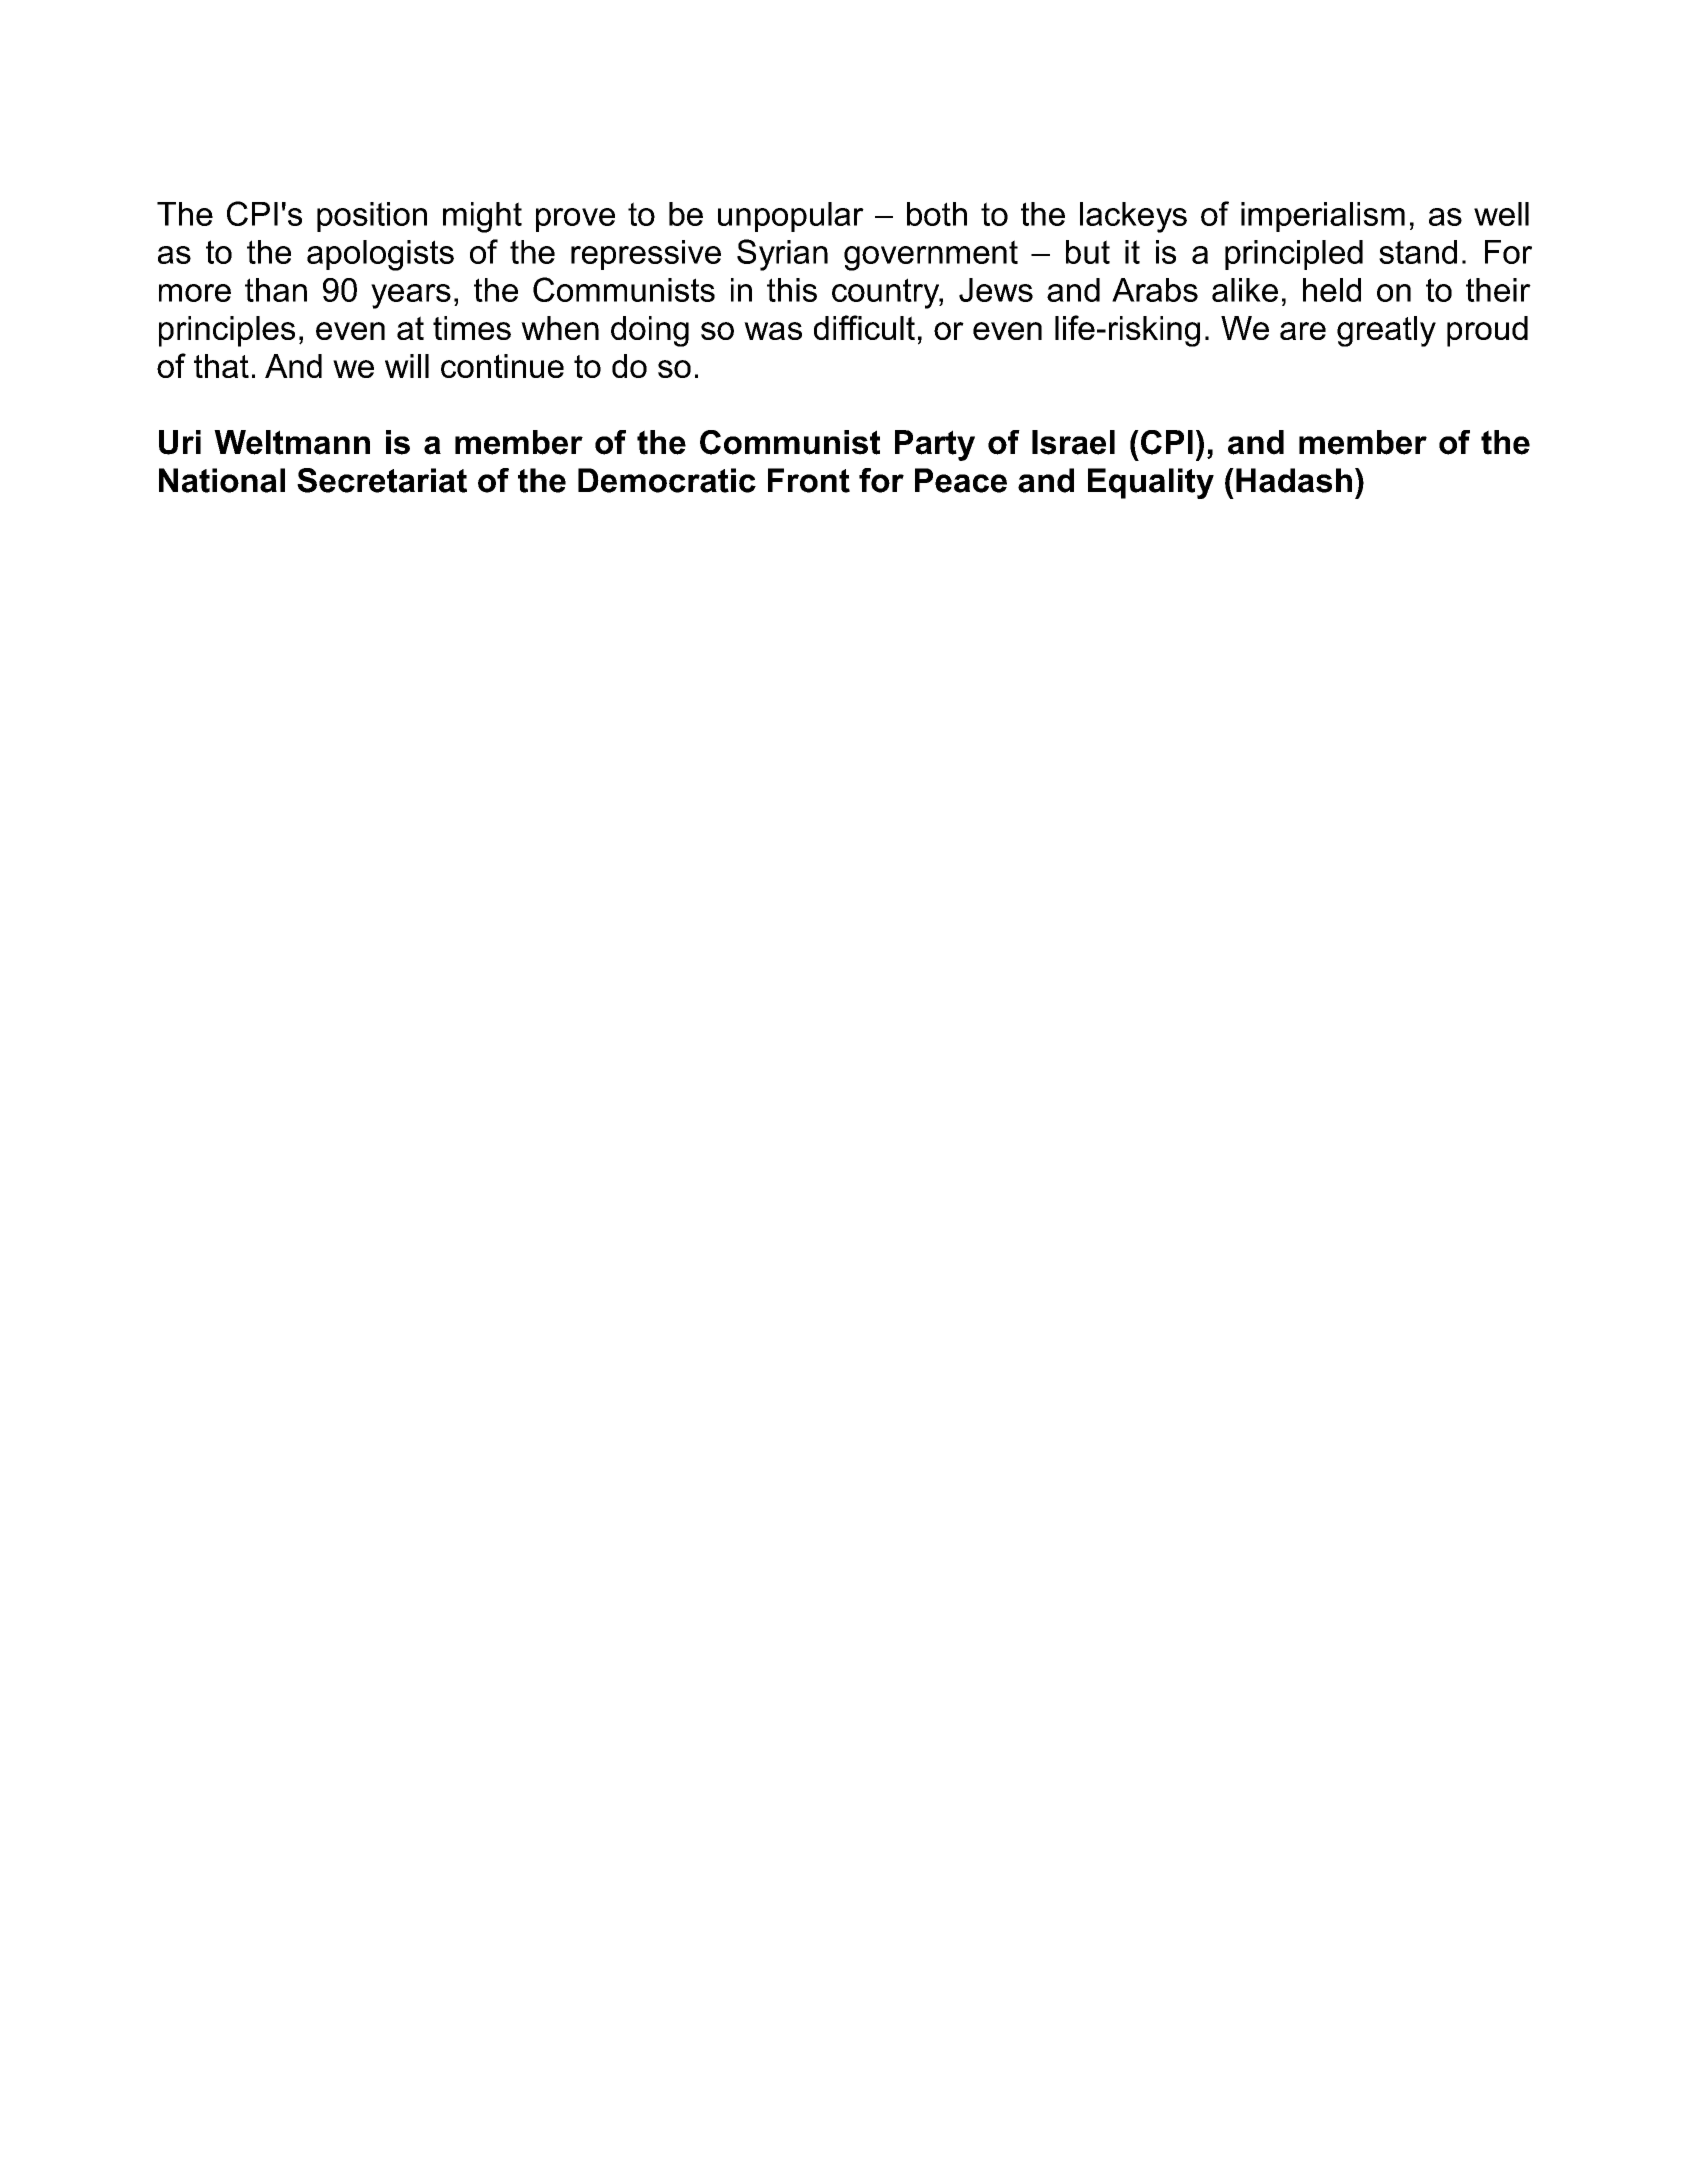 This screenshot has height=2184, width=1688. I want to click on this, so click(792, 290).
